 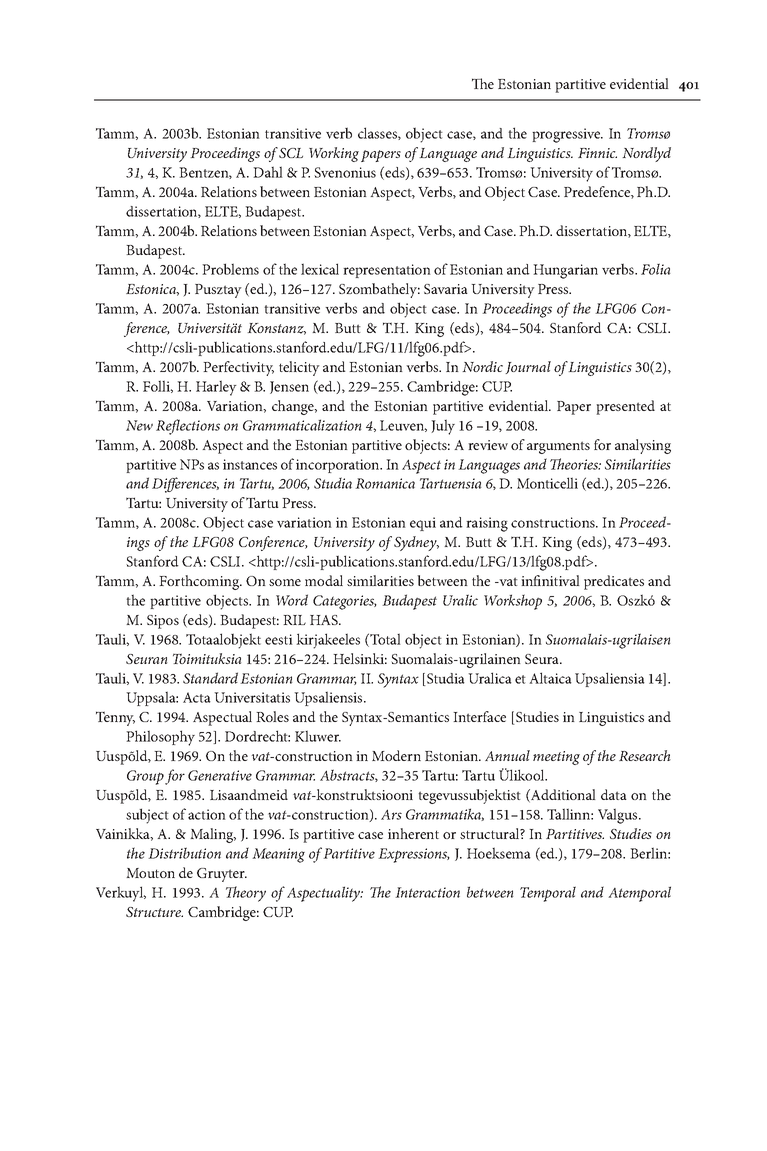 I want to click on Valgus, so click(x=619, y=816).
